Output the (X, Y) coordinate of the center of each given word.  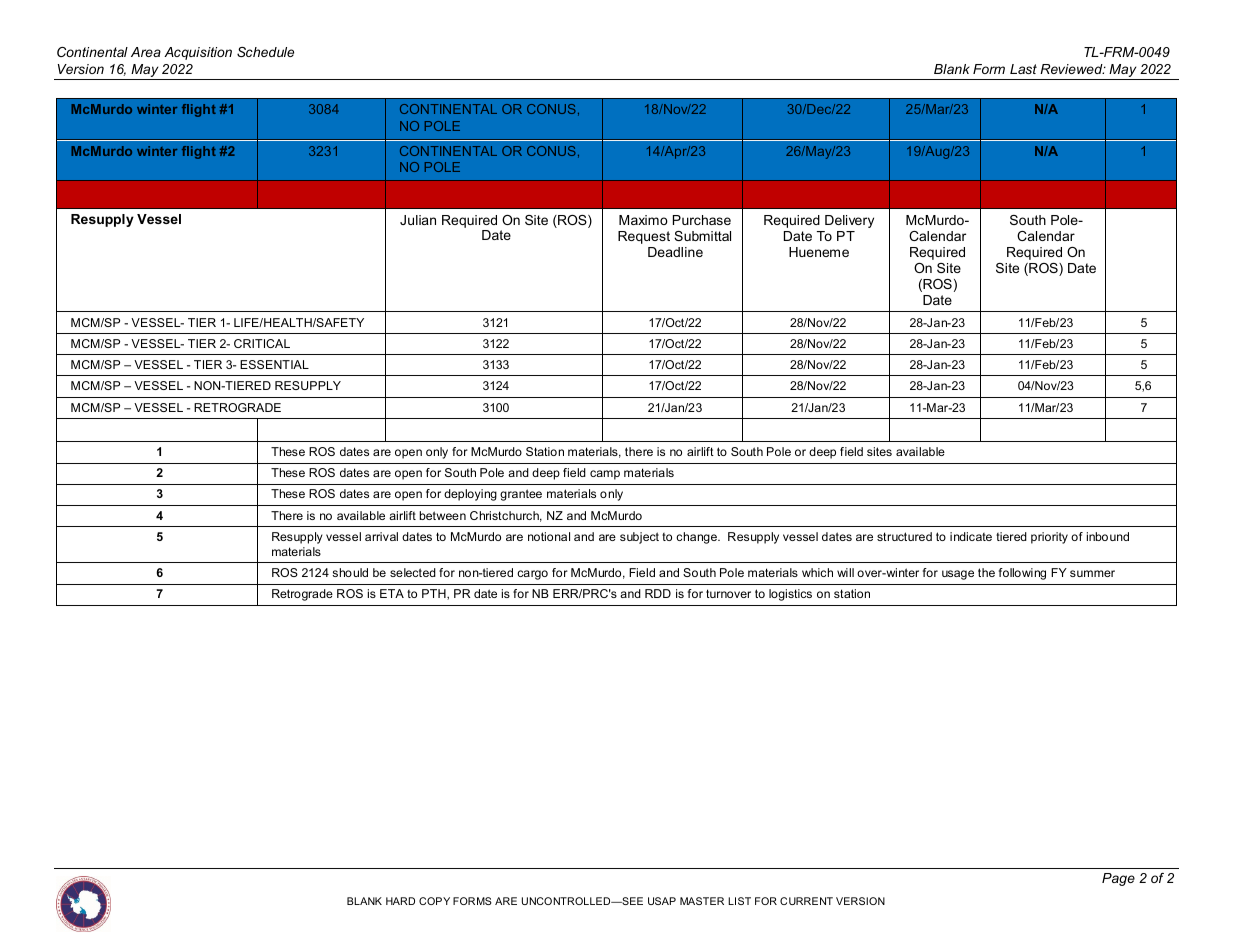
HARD (400, 901)
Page (1118, 879)
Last (1023, 69)
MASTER (702, 901)
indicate (971, 536)
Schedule (265, 52)
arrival (381, 536)
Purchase (702, 220)
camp (605, 475)
